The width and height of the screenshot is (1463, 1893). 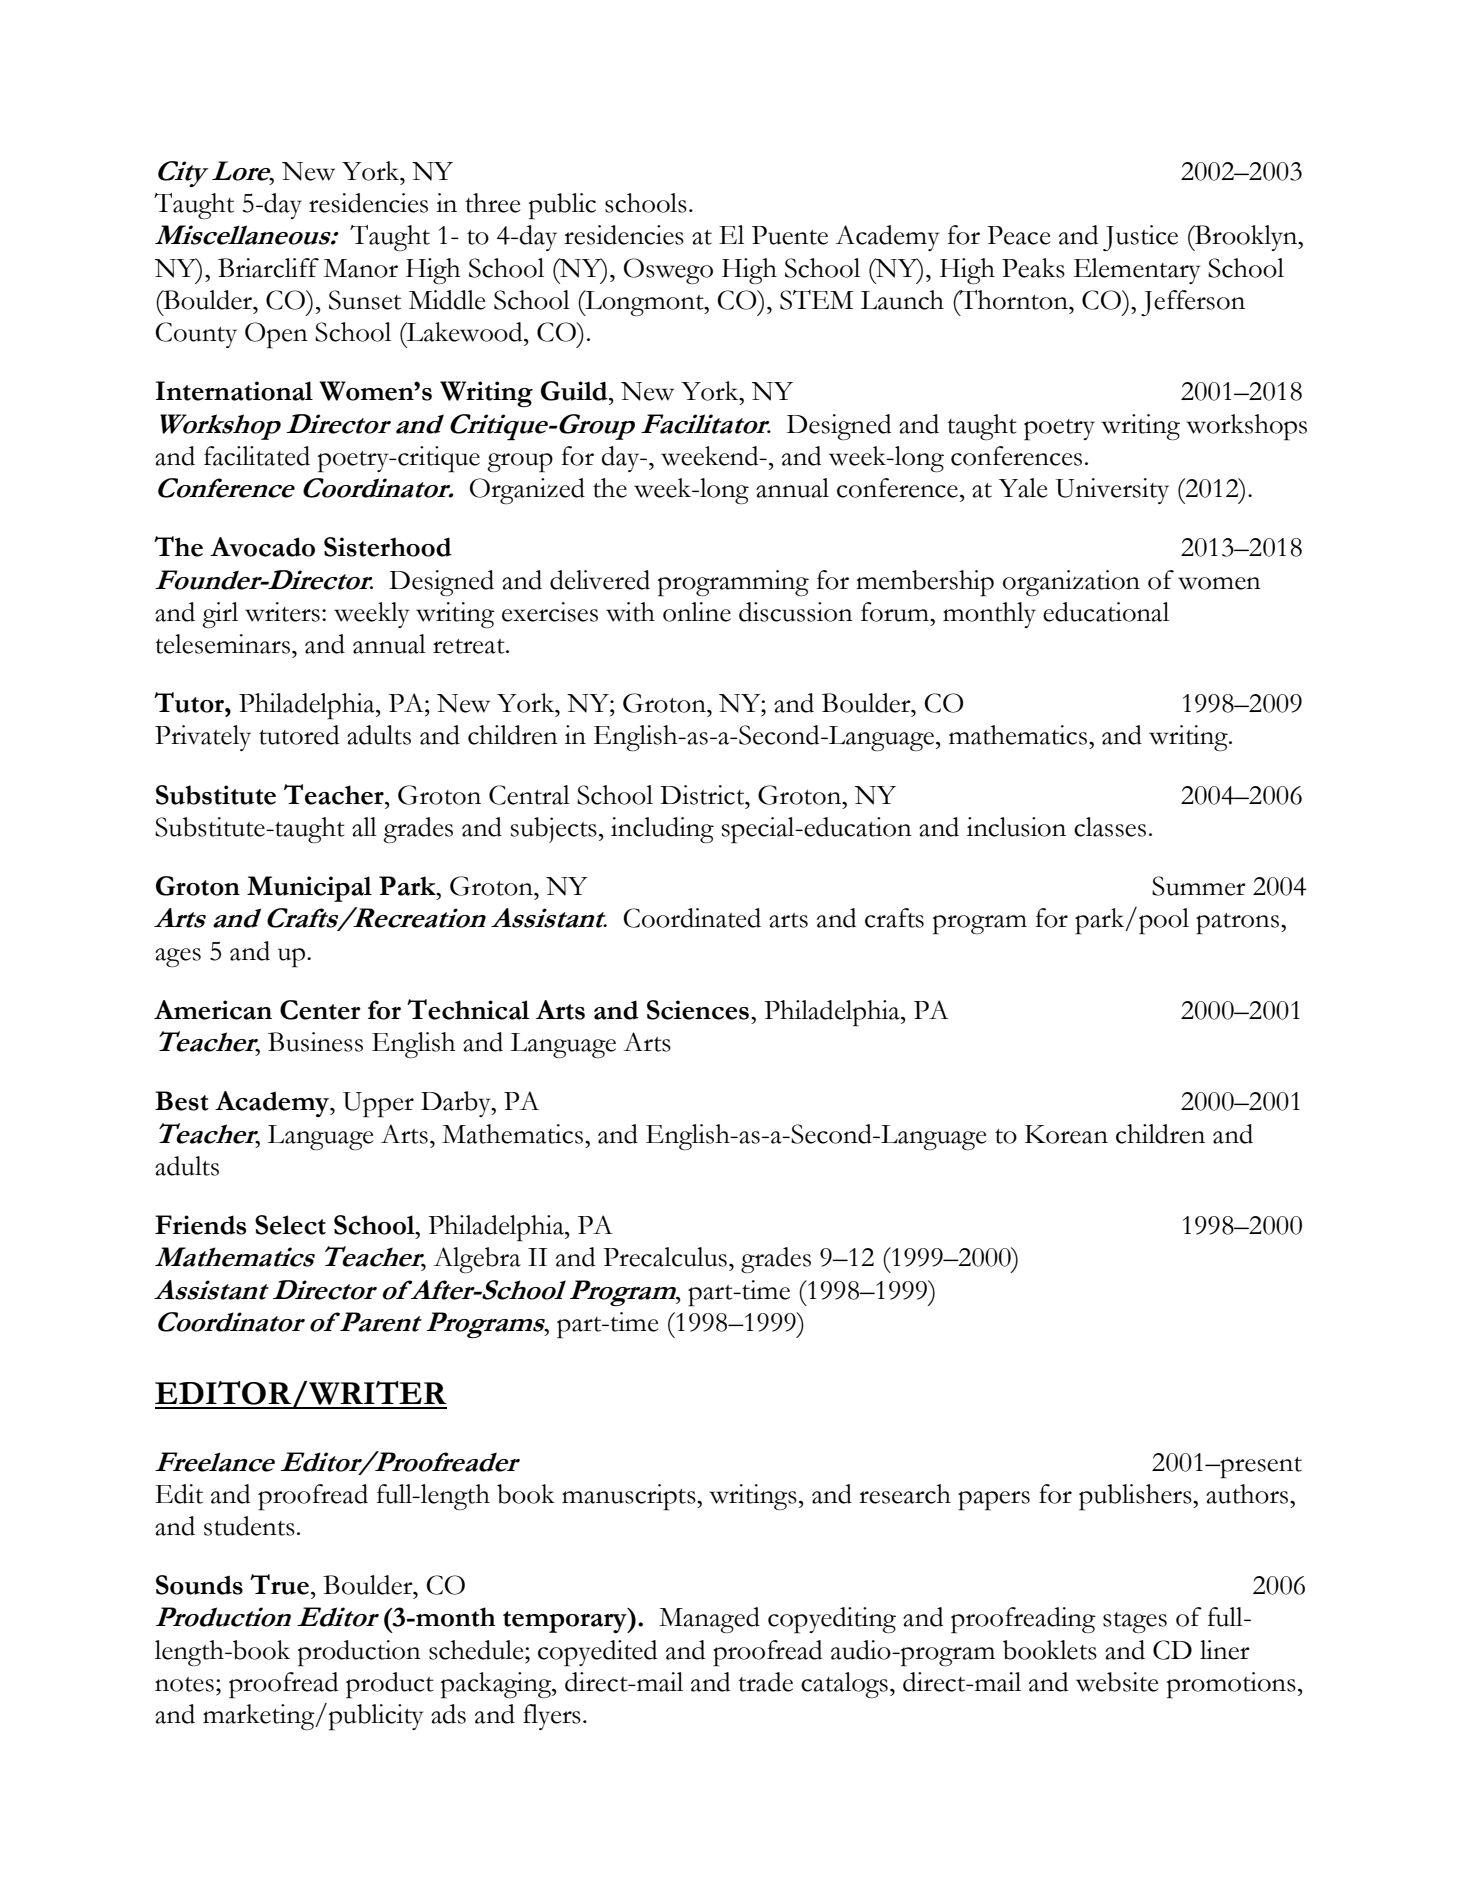 I want to click on Manor, so click(x=361, y=268).
